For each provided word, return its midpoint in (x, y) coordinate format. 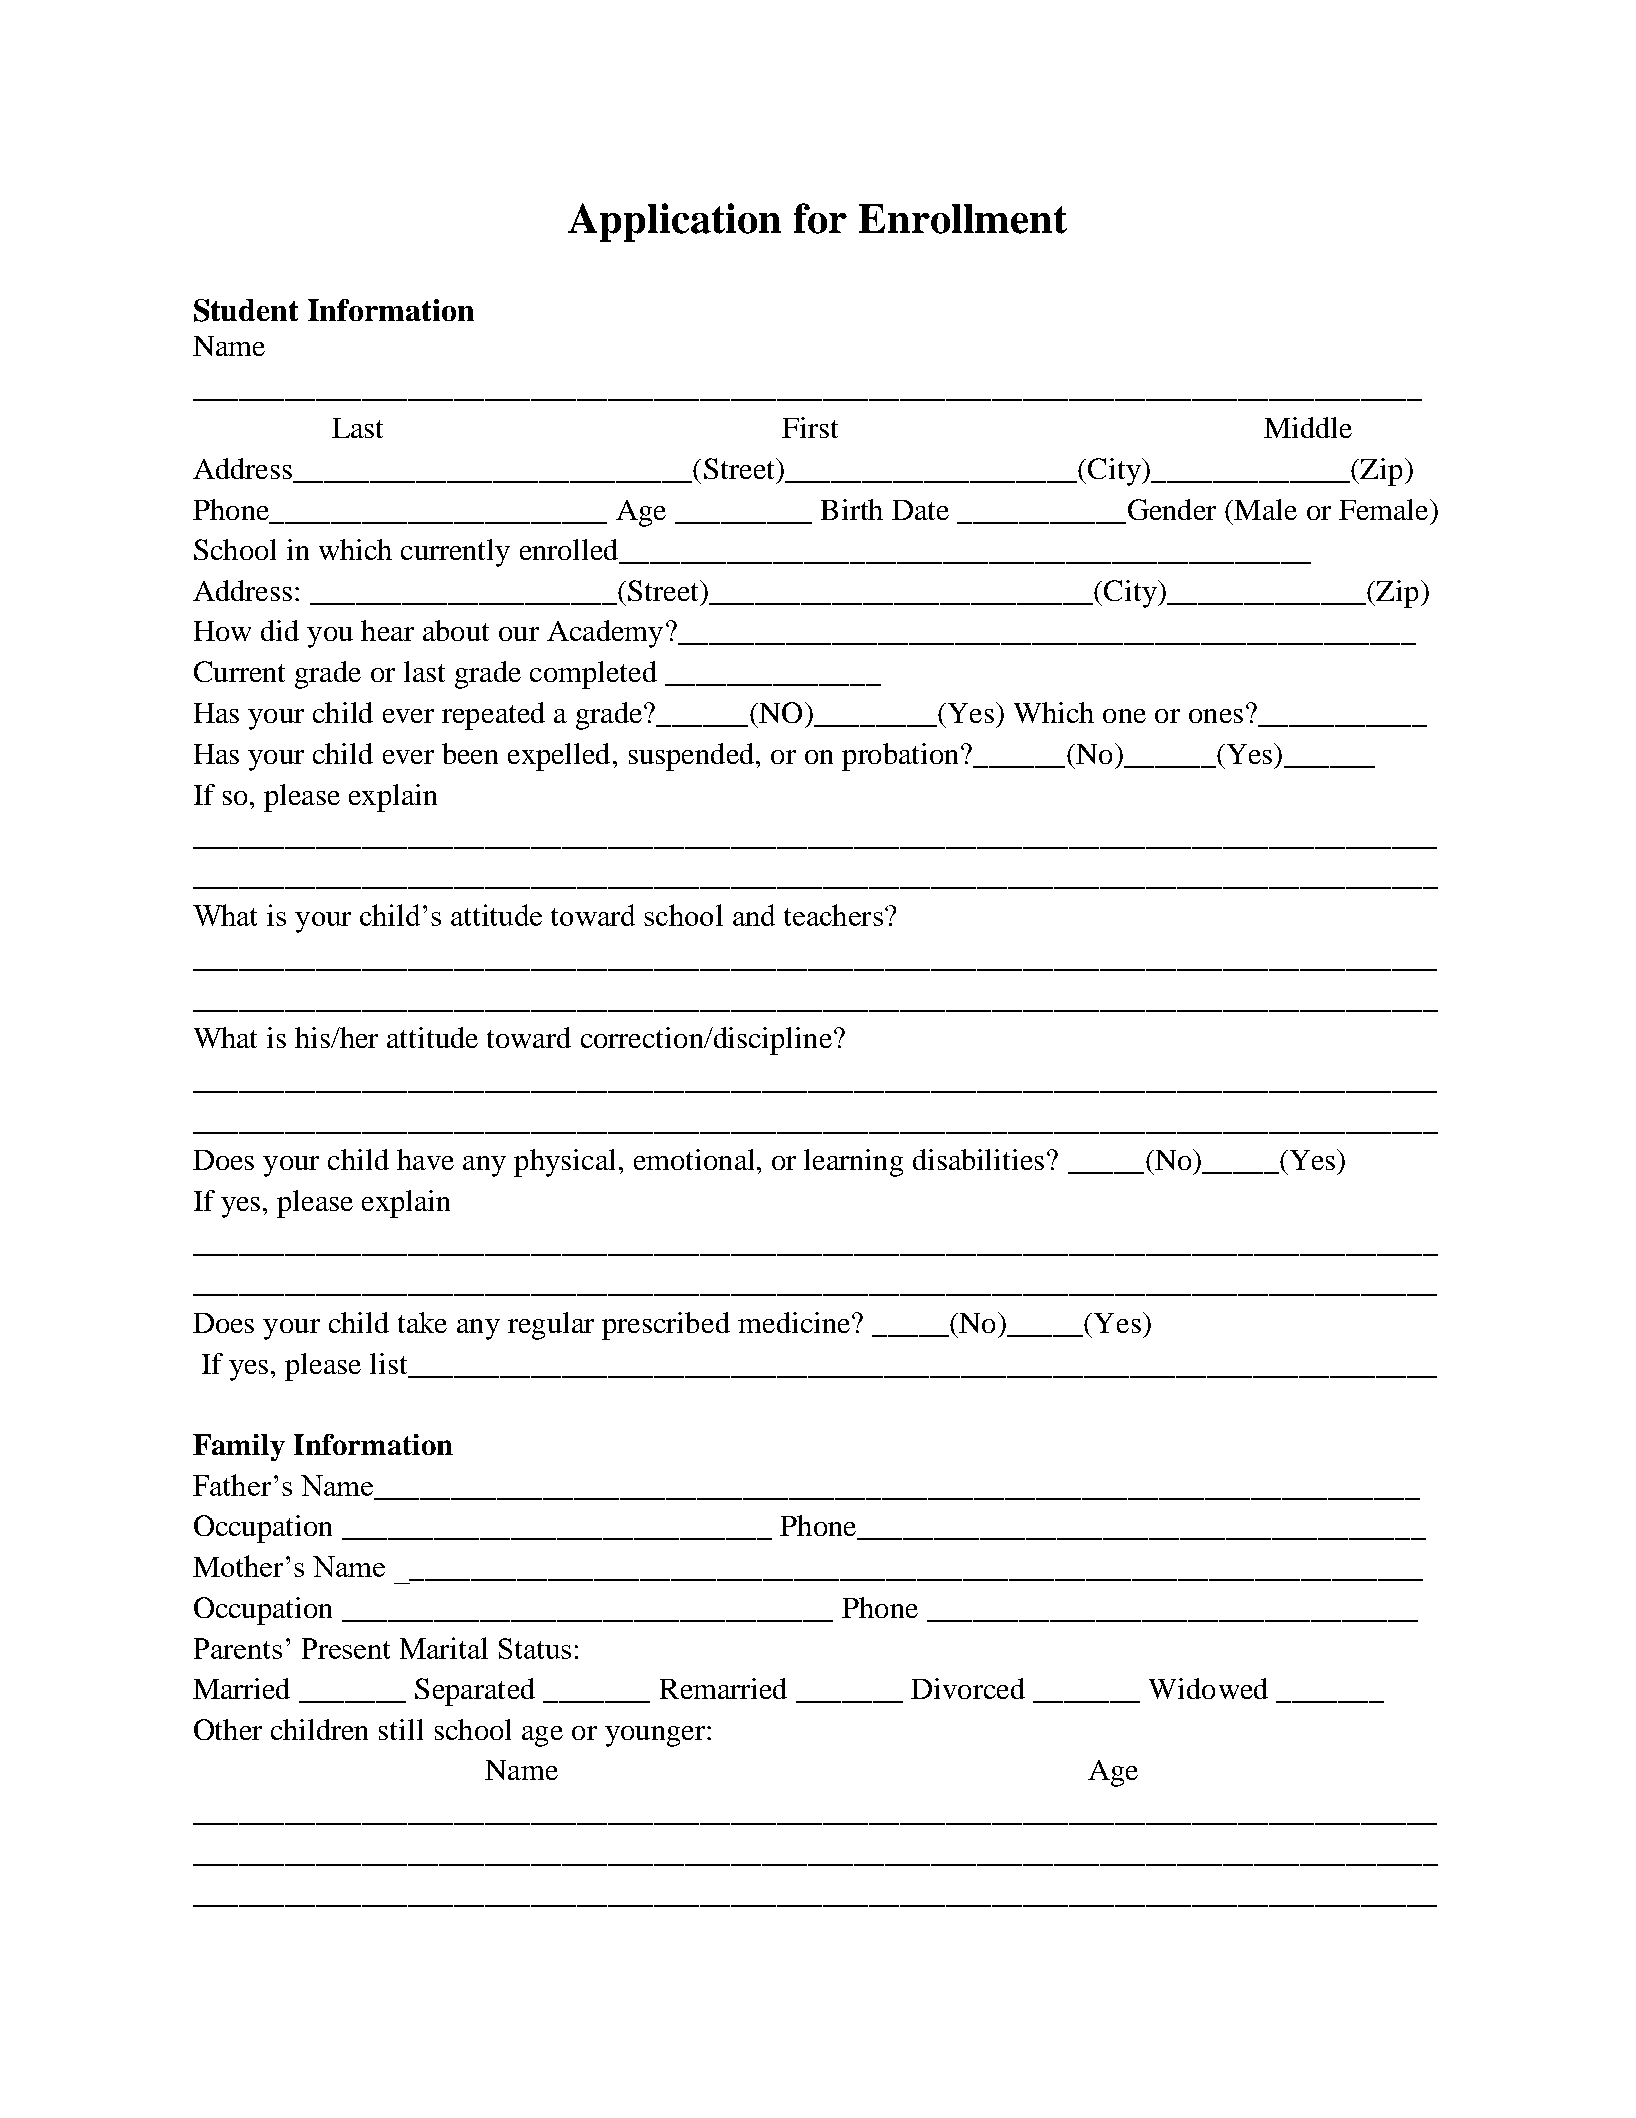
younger (656, 1736)
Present (346, 1648)
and (754, 915)
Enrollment (963, 219)
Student (246, 310)
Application (674, 222)
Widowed (1208, 1688)
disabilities (978, 1159)
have (425, 1159)
